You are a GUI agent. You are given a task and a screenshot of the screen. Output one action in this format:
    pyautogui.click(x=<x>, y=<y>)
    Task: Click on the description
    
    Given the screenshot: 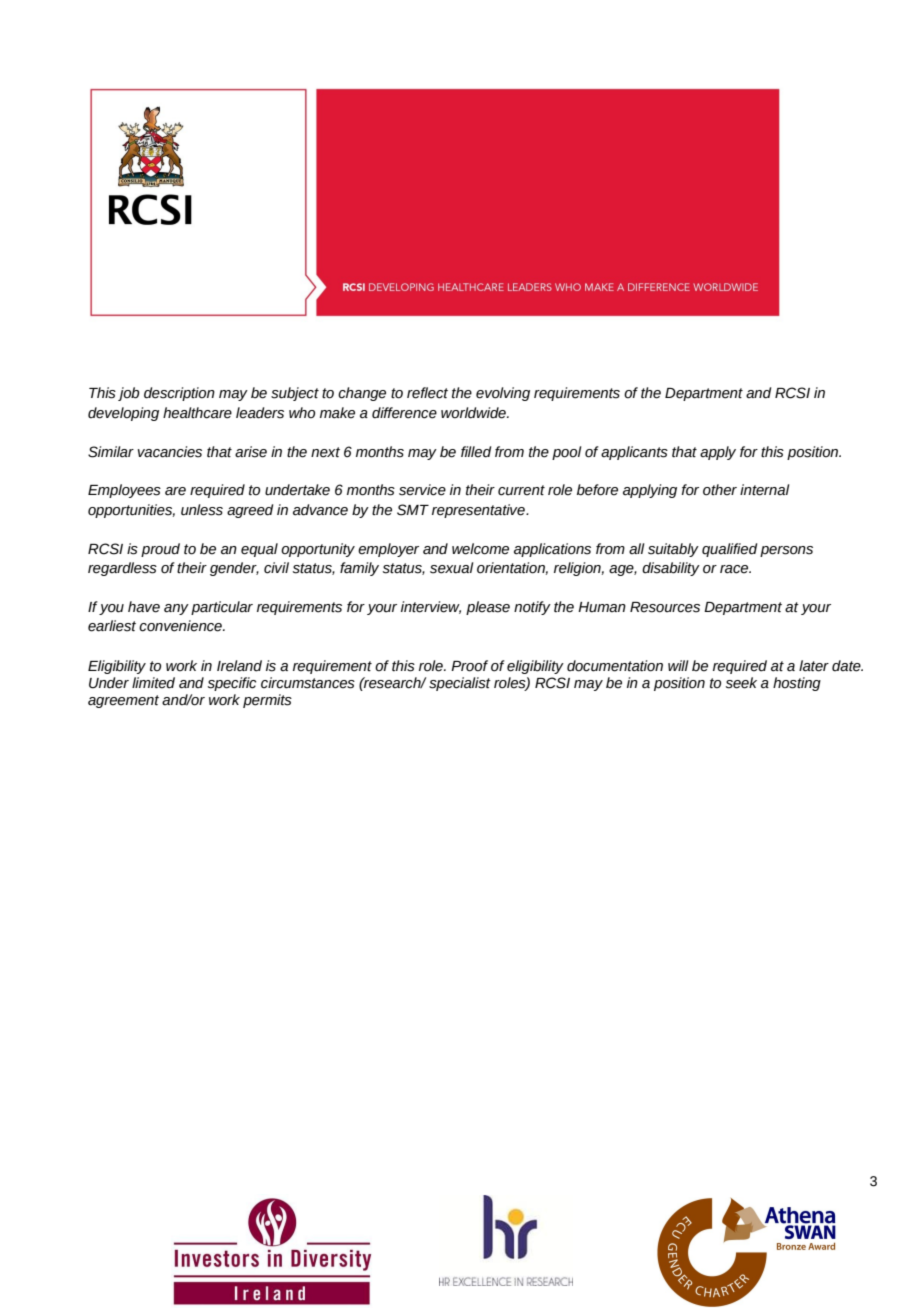 What is the action you would take?
    pyautogui.click(x=179, y=394)
